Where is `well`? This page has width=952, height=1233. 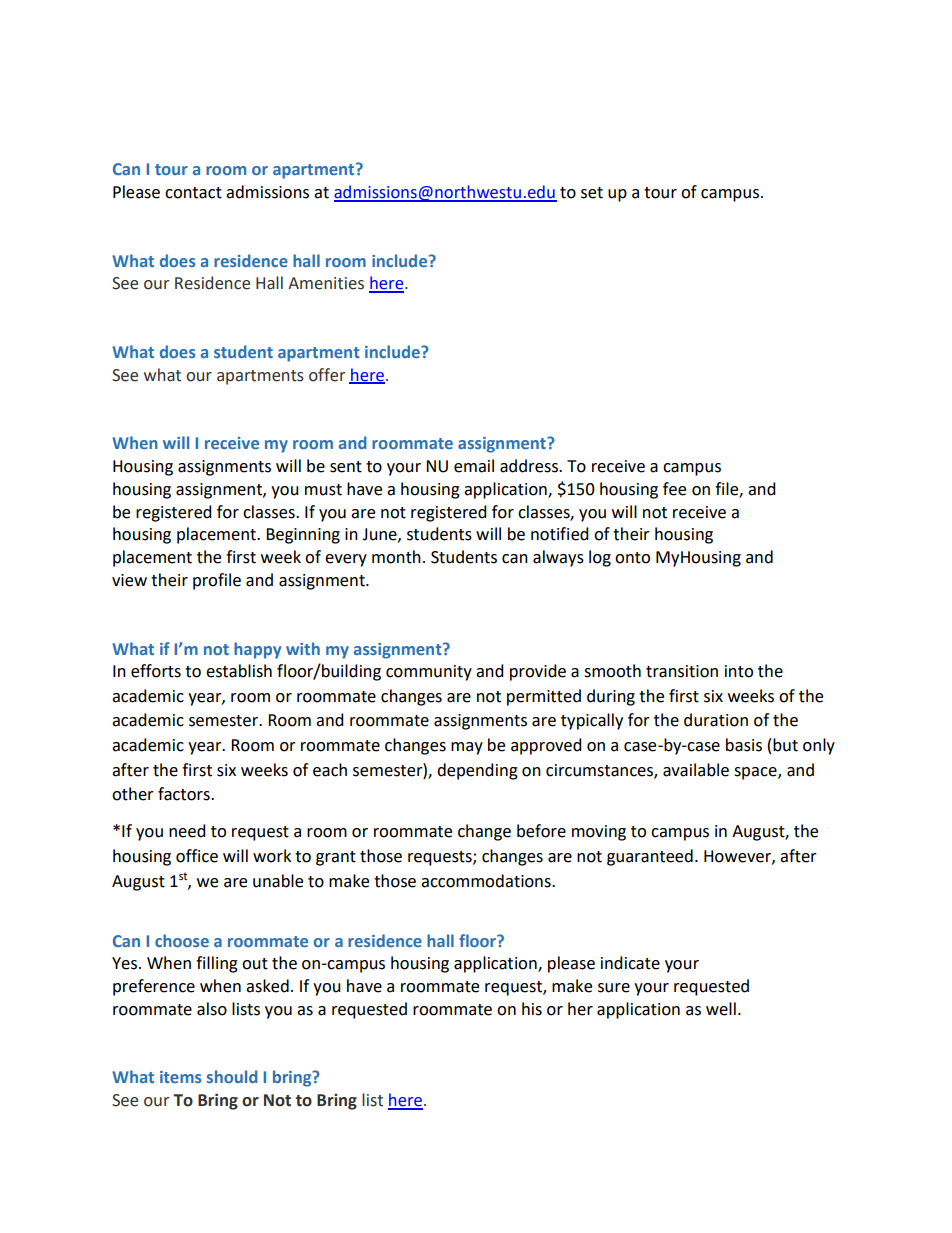
well is located at coordinates (721, 1009).
